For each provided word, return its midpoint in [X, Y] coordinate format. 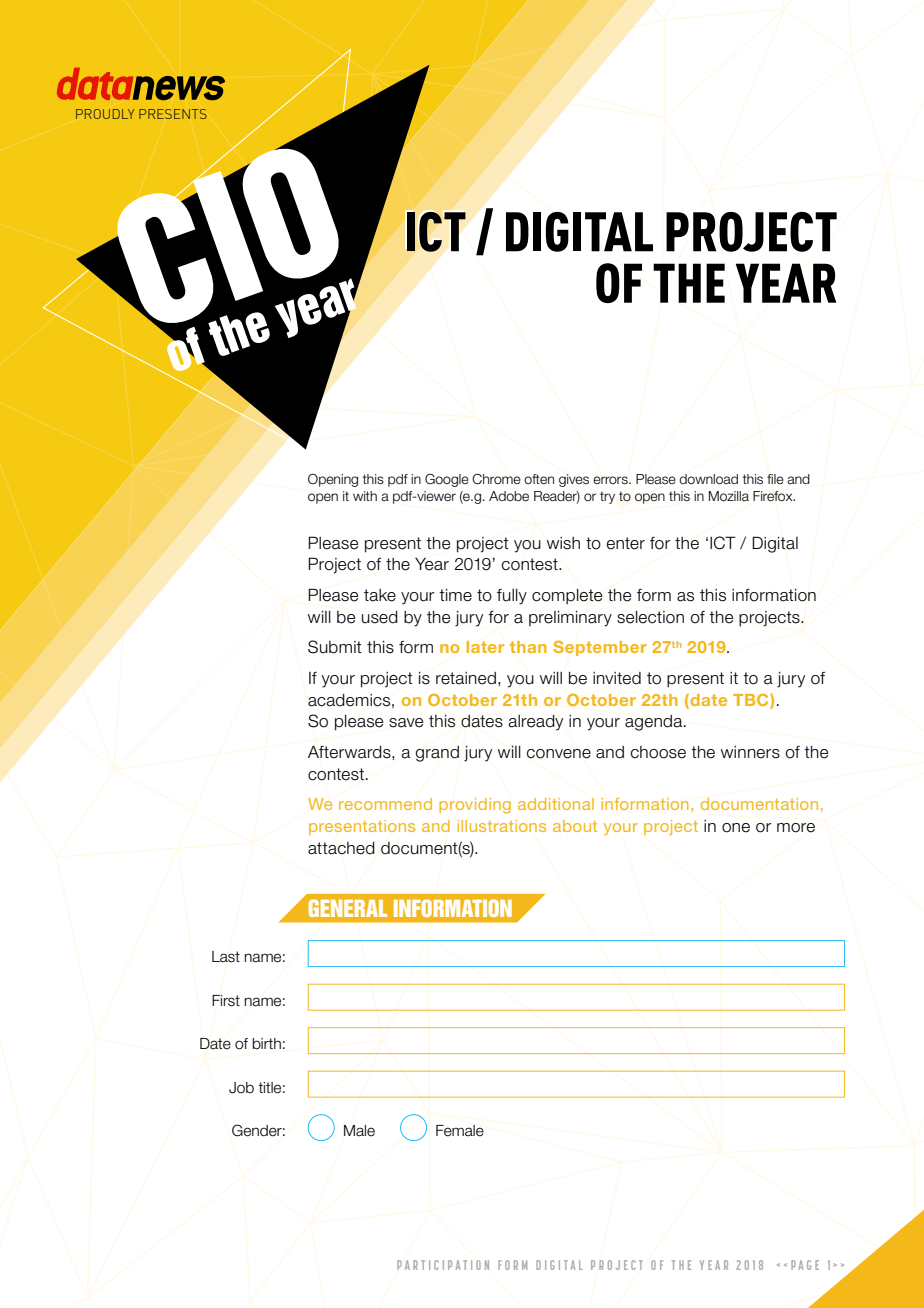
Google [447, 480]
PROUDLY [105, 114]
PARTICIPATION [443, 1265]
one [736, 828]
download [708, 479]
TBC [752, 700]
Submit [335, 647]
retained [466, 678]
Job [241, 1088]
